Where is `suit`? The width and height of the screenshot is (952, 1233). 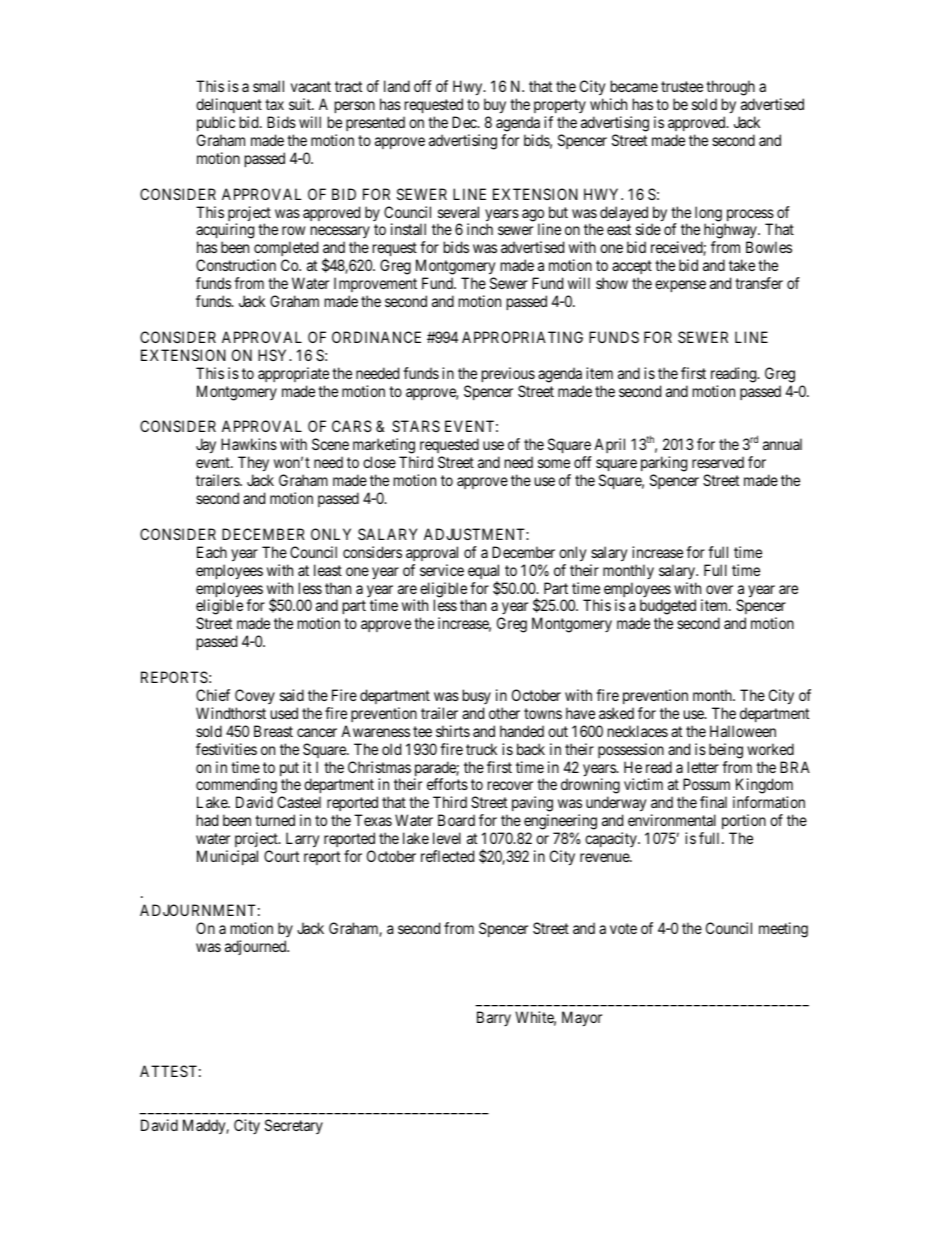
suit is located at coordinates (301, 104).
